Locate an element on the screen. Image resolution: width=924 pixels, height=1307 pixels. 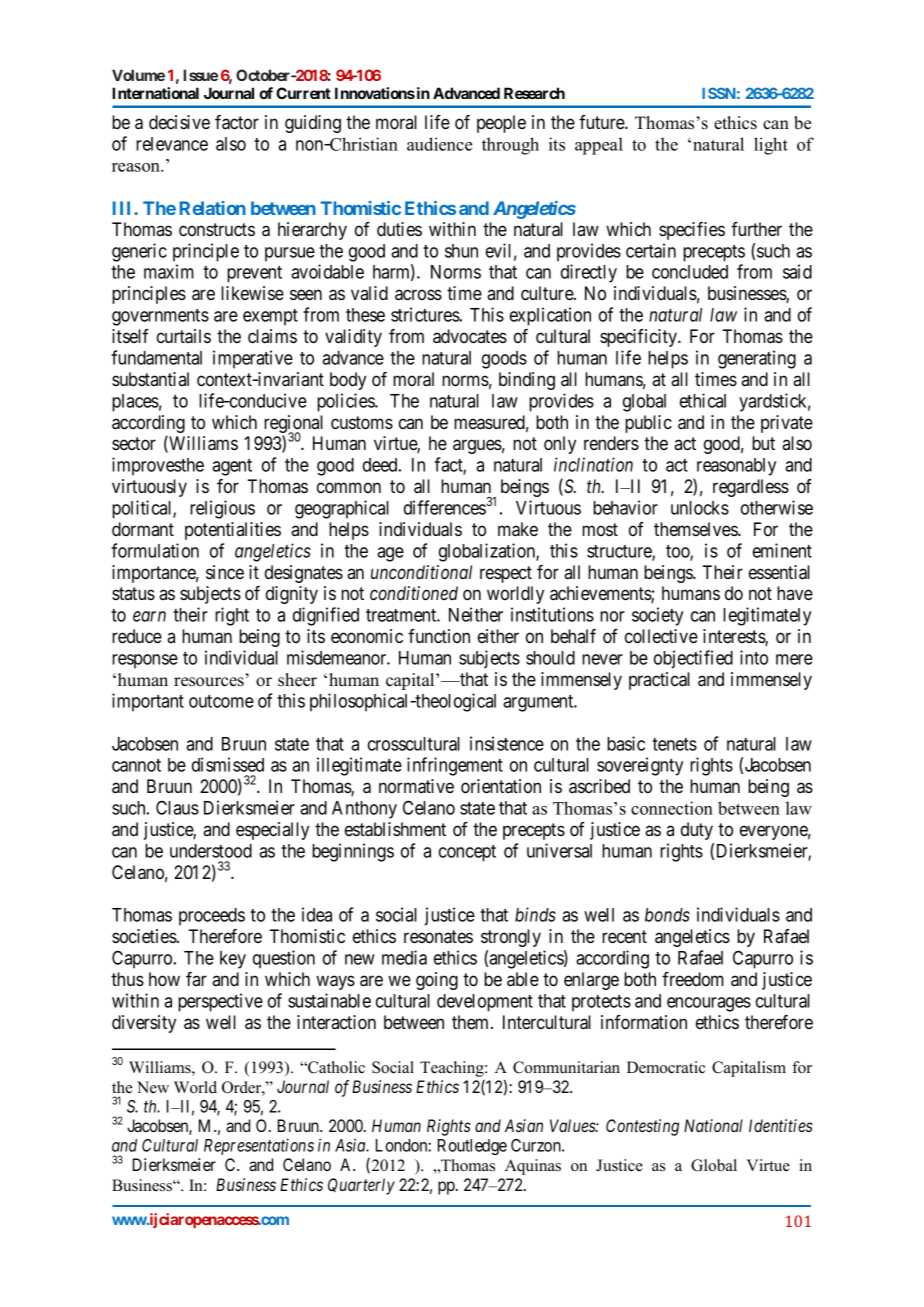
people is located at coordinates (501, 124).
